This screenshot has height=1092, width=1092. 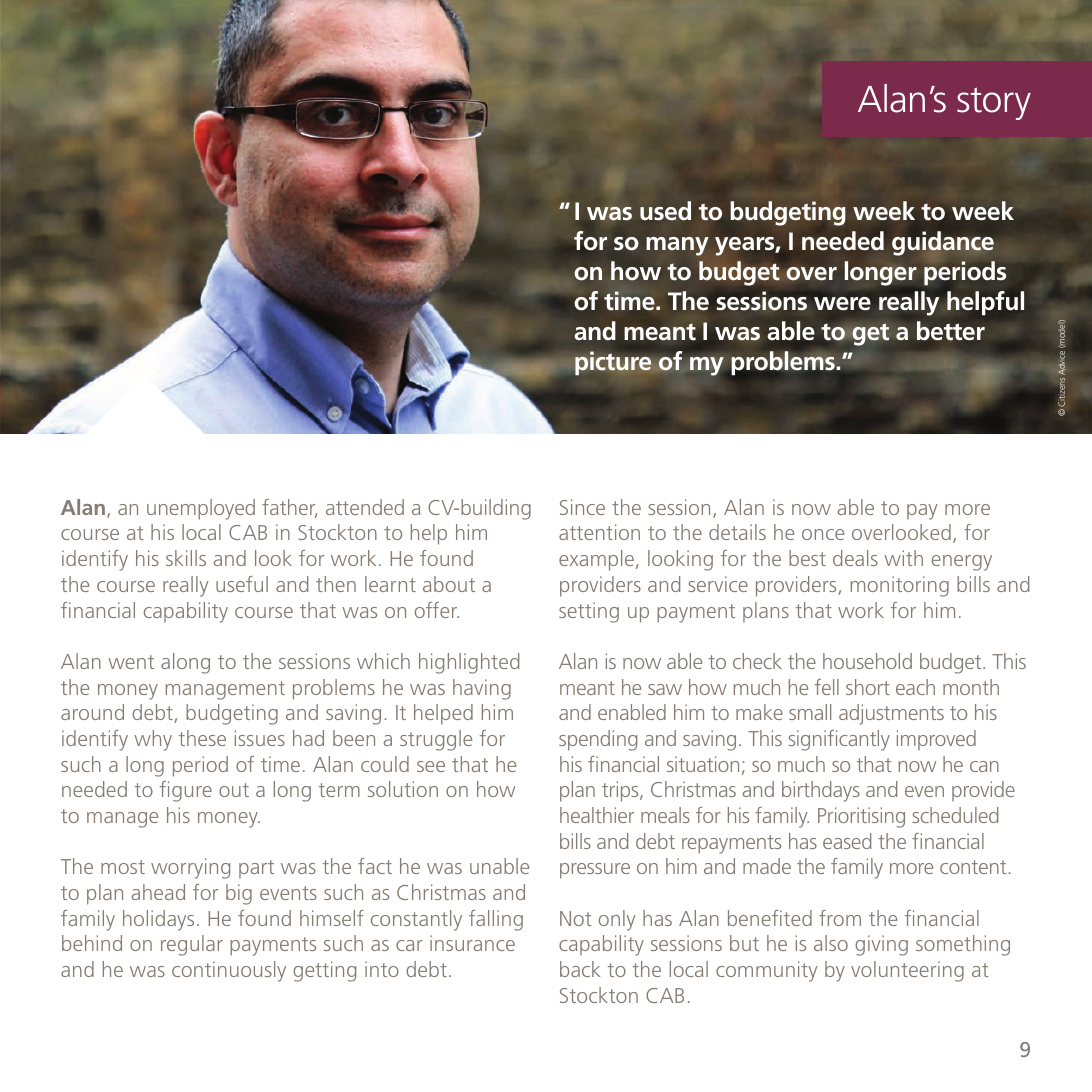 I want to click on story, so click(x=994, y=103).
